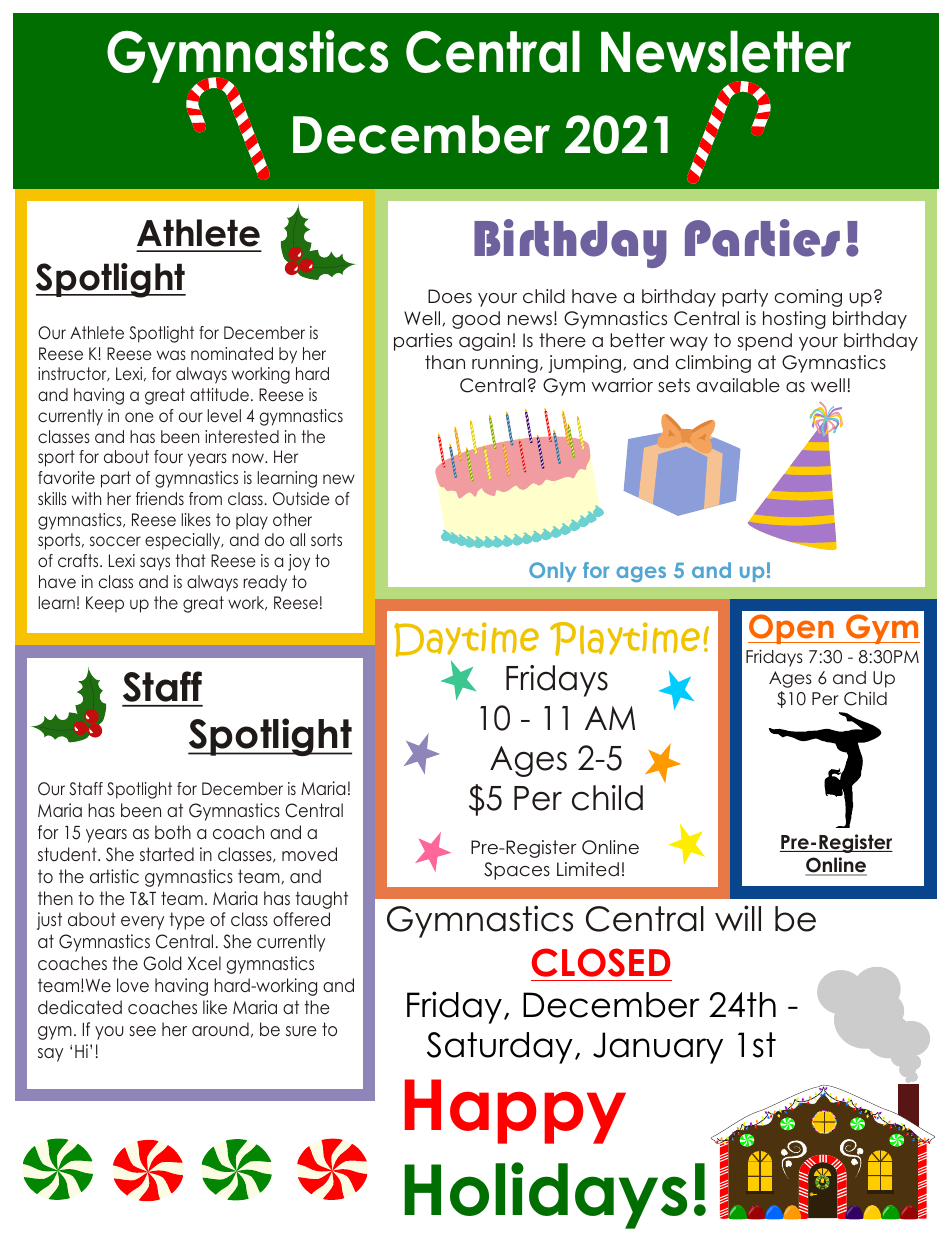 This screenshot has height=1233, width=952. What do you see at coordinates (301, 499) in the screenshot?
I see `Outside` at bounding box center [301, 499].
